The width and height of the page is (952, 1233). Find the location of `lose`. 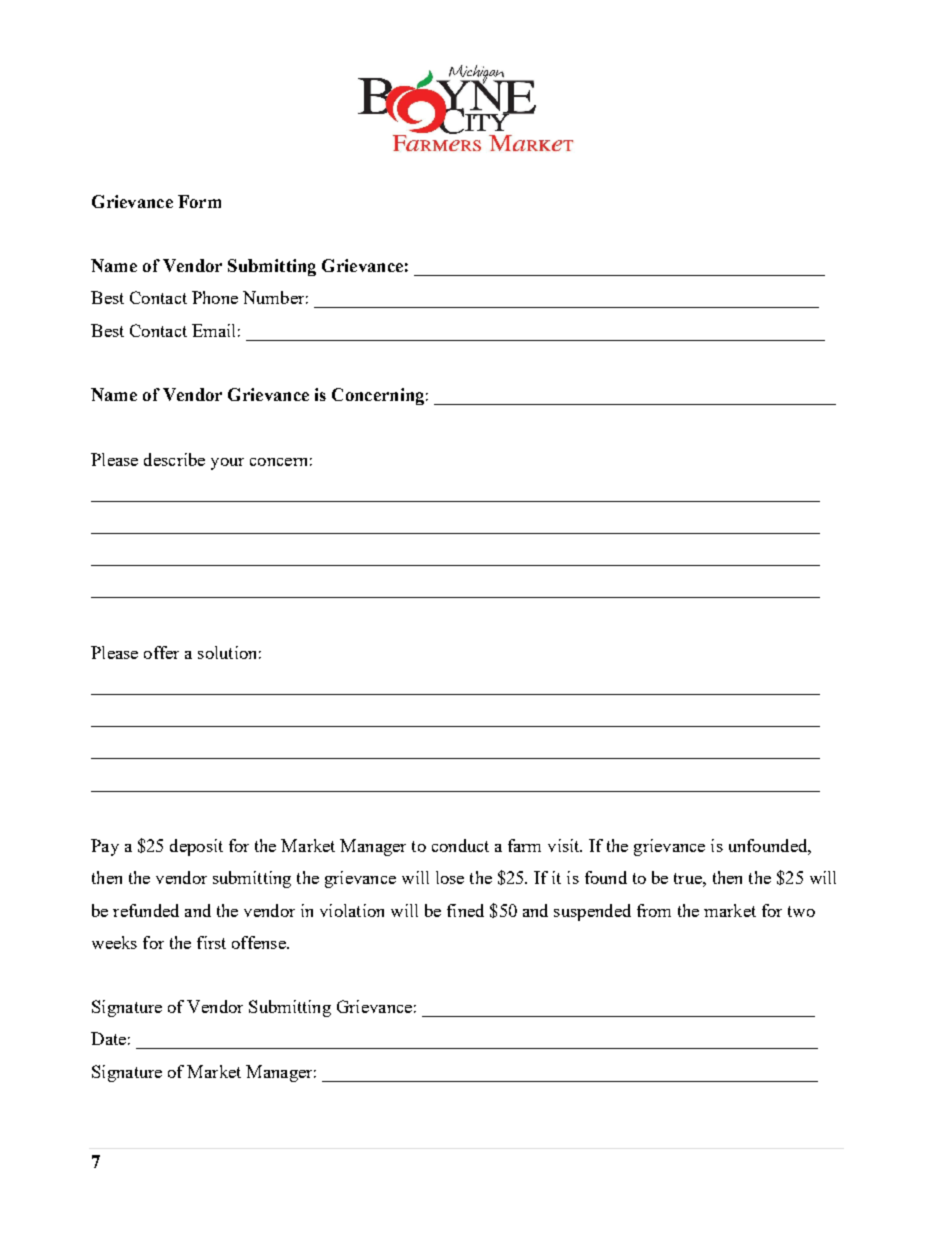

lose is located at coordinates (450, 877).
